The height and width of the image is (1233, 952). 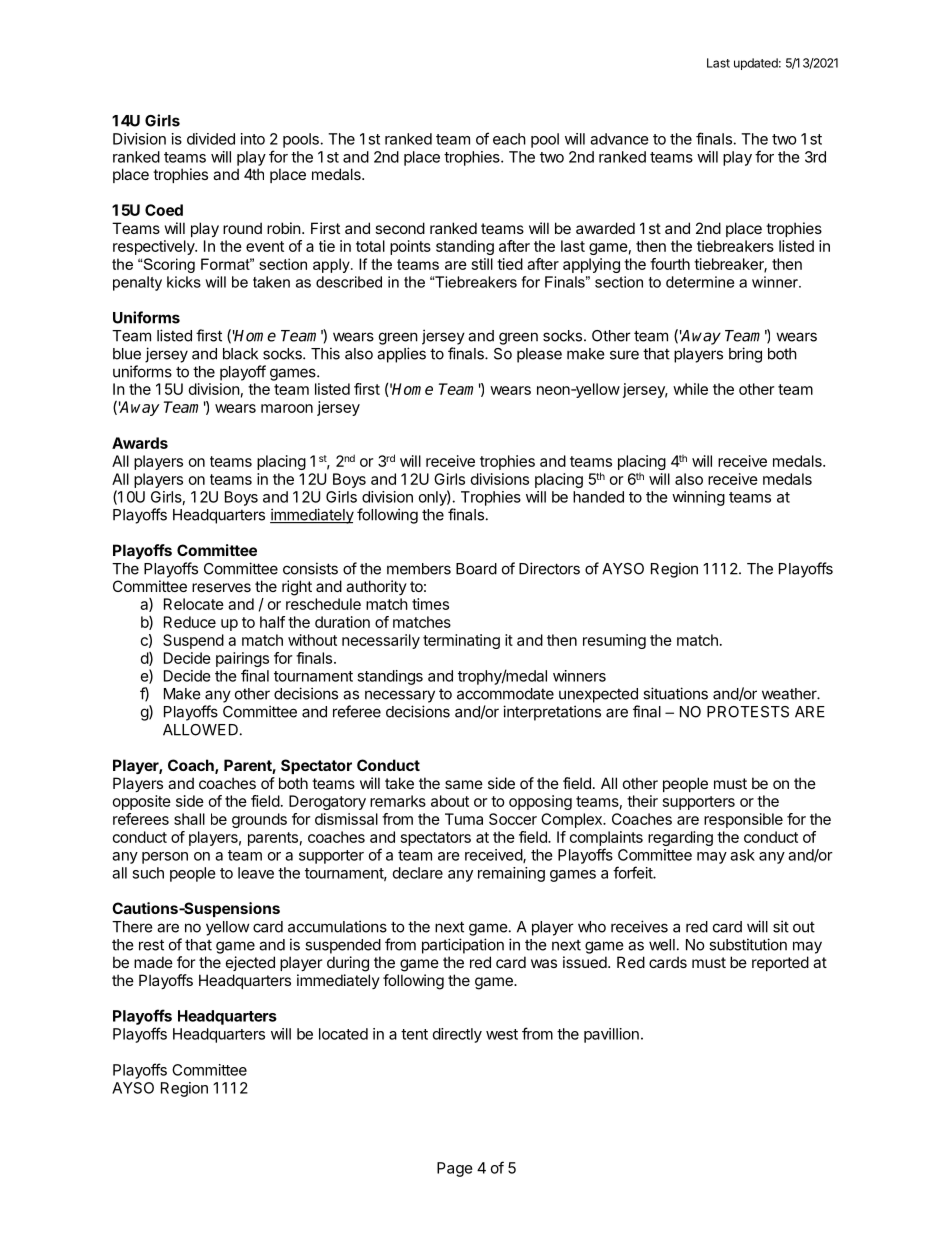 I want to click on situations, so click(x=675, y=693).
